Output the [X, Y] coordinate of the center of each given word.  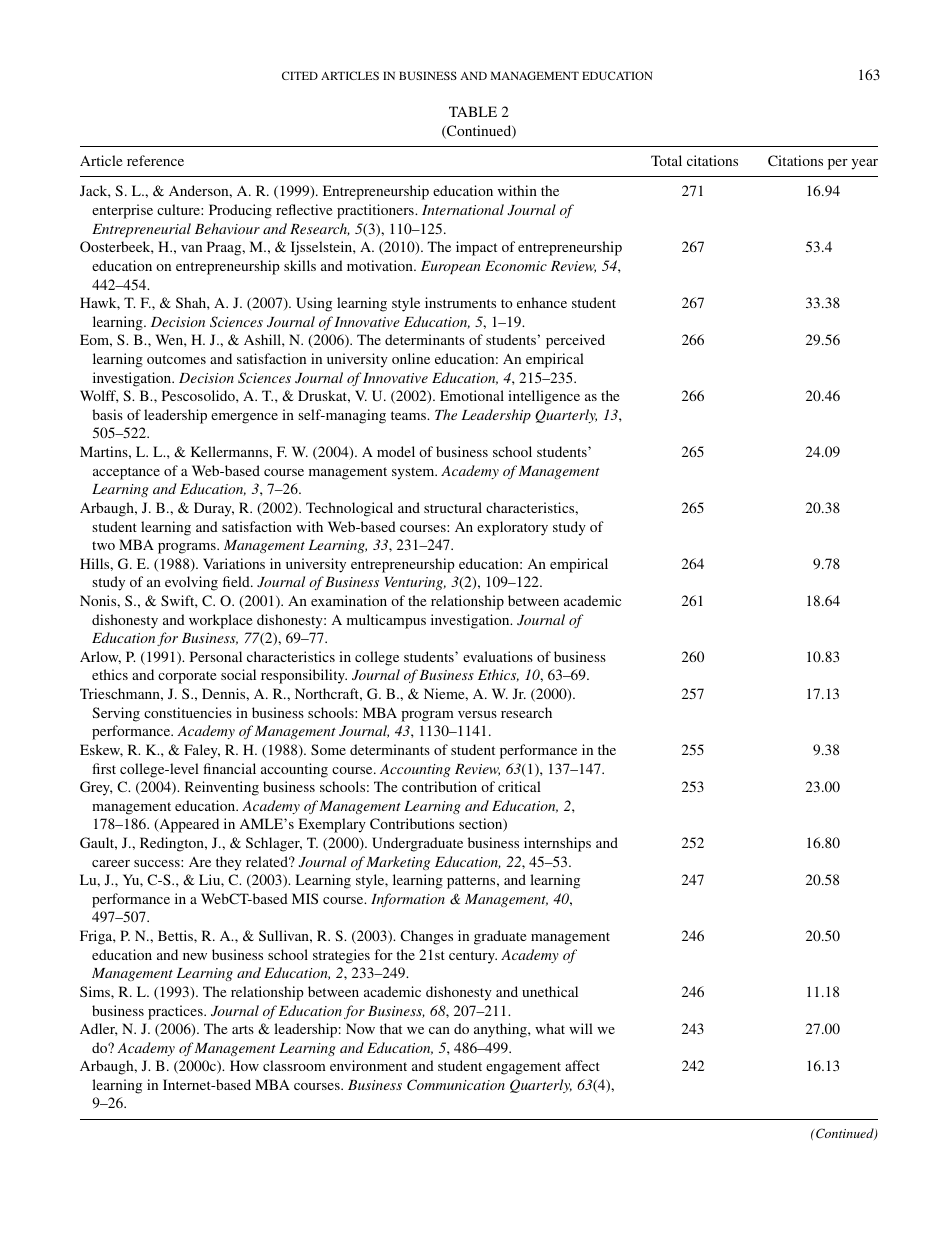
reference [155, 160]
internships [557, 844]
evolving [191, 583]
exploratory [512, 528]
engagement [523, 1068]
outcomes [176, 359]
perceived [575, 341]
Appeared [188, 825]
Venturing [415, 583]
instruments [460, 302]
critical [519, 786]
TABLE [473, 111]
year [865, 164]
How [244, 1065]
